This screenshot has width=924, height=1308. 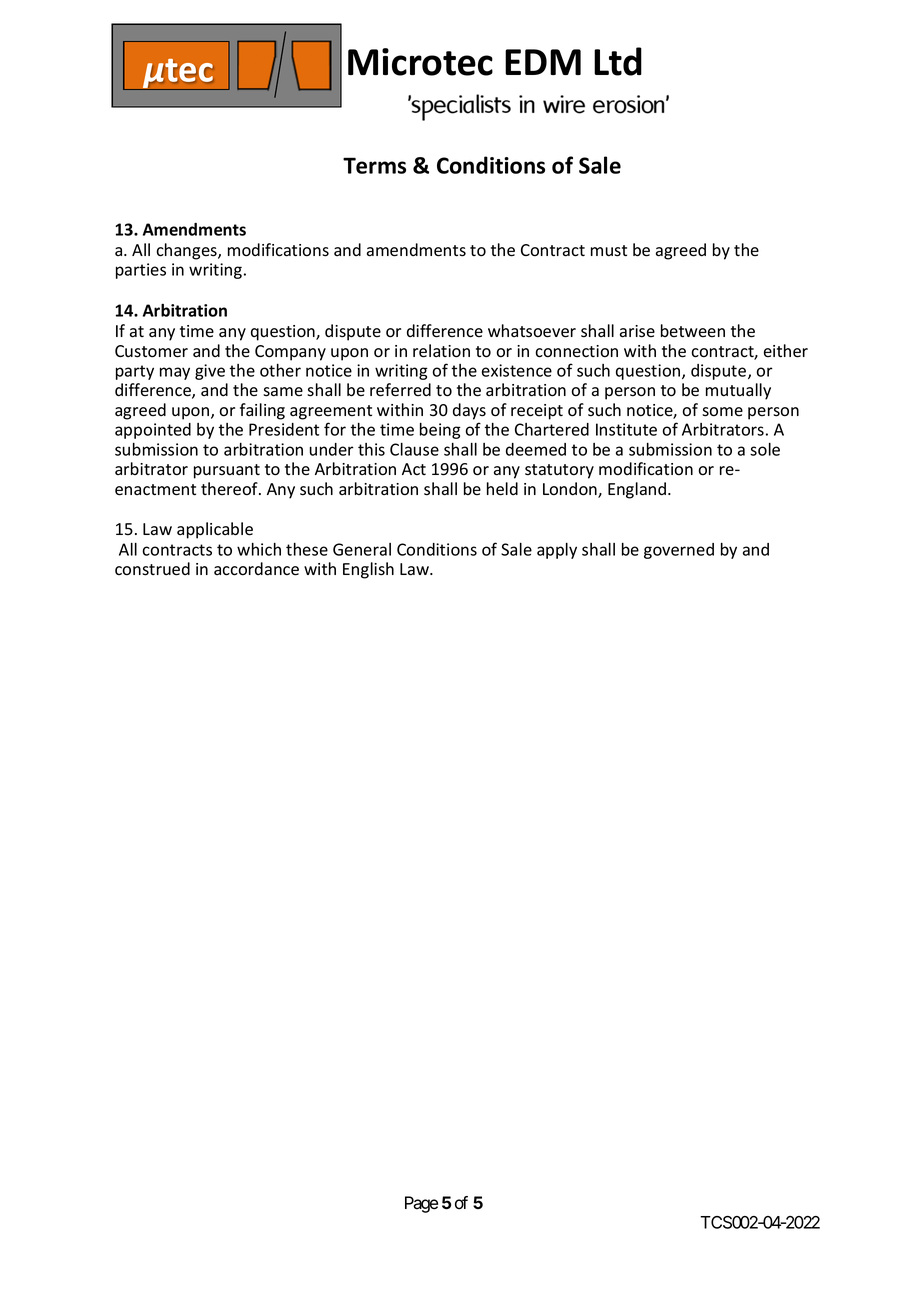 I want to click on accordance, so click(x=256, y=569).
